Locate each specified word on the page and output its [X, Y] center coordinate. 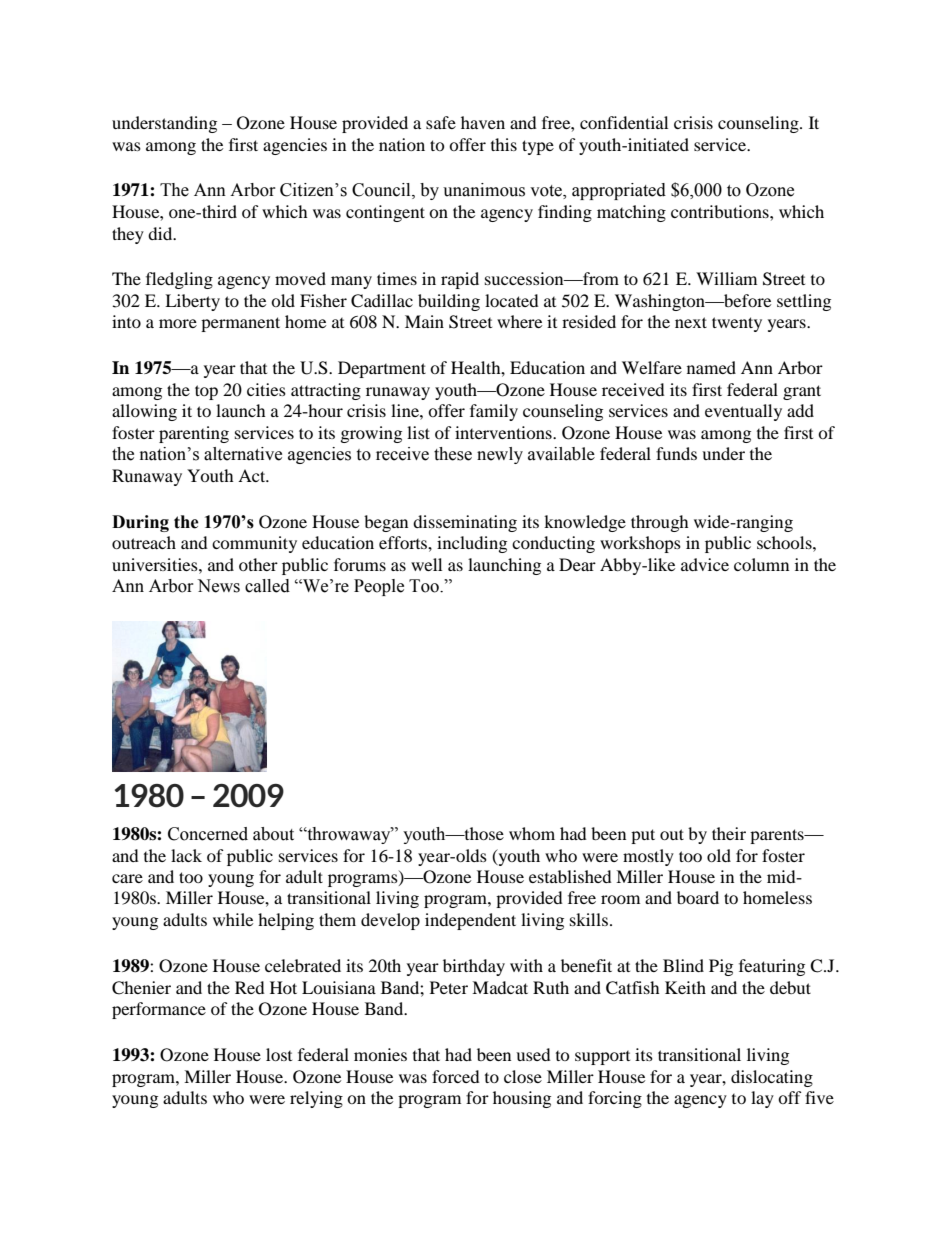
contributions [721, 211]
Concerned [208, 834]
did [161, 233]
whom [532, 833]
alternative [243, 454]
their [729, 833]
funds [676, 453]
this [504, 144]
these [453, 454]
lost [279, 1054]
